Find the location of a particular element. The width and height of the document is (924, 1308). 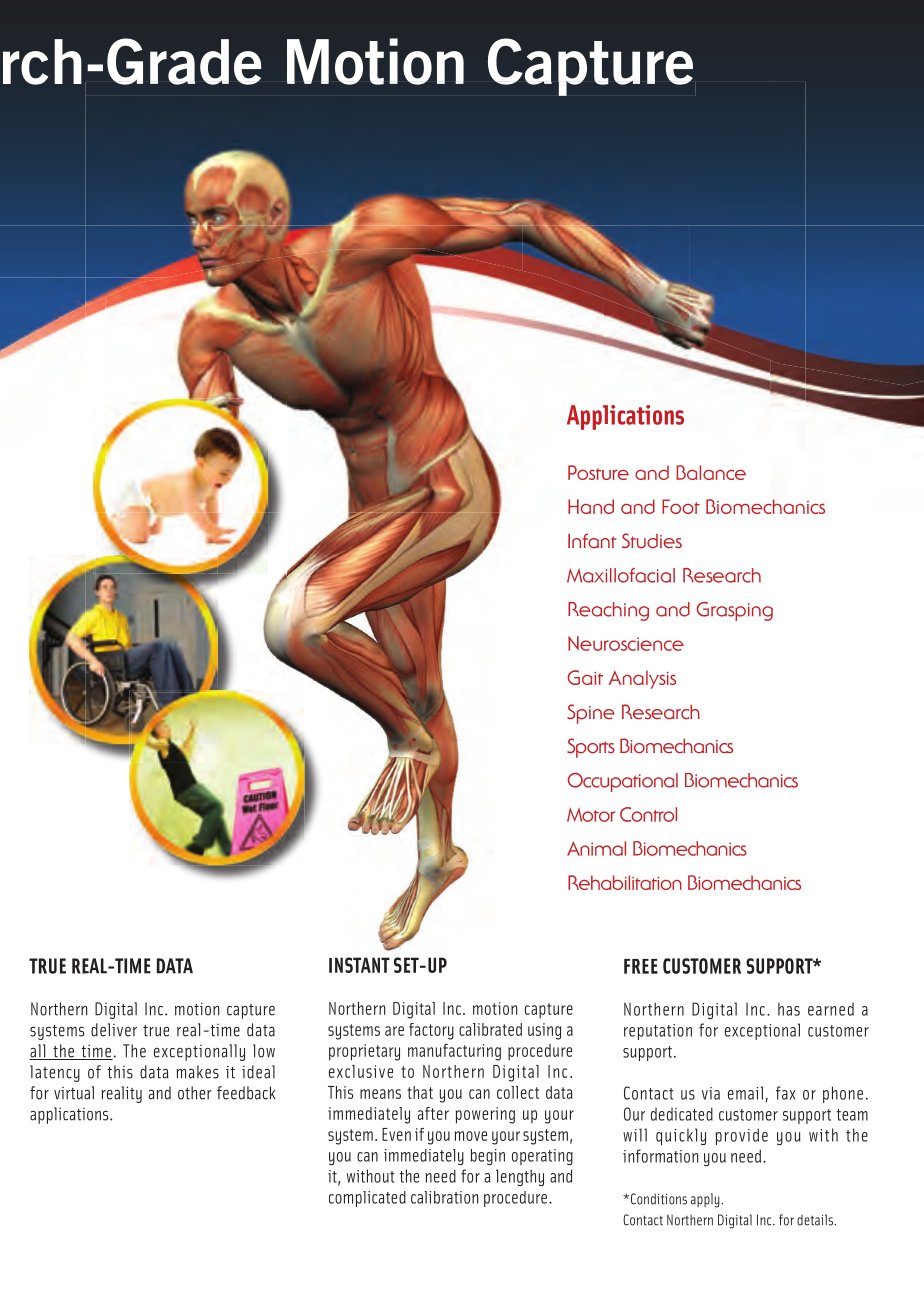

deliver is located at coordinates (114, 1030).
